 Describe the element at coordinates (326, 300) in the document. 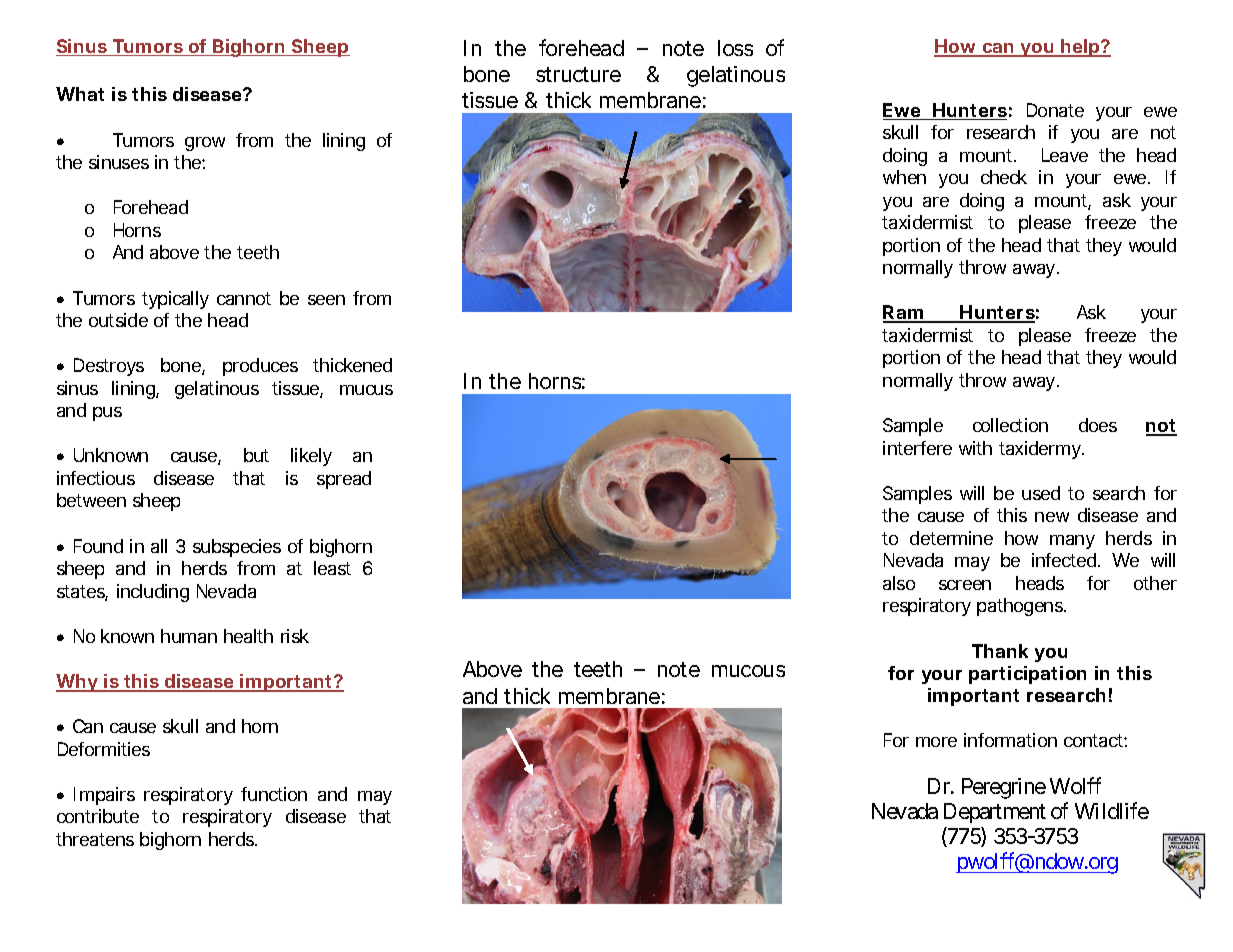

I see `seen` at that location.
